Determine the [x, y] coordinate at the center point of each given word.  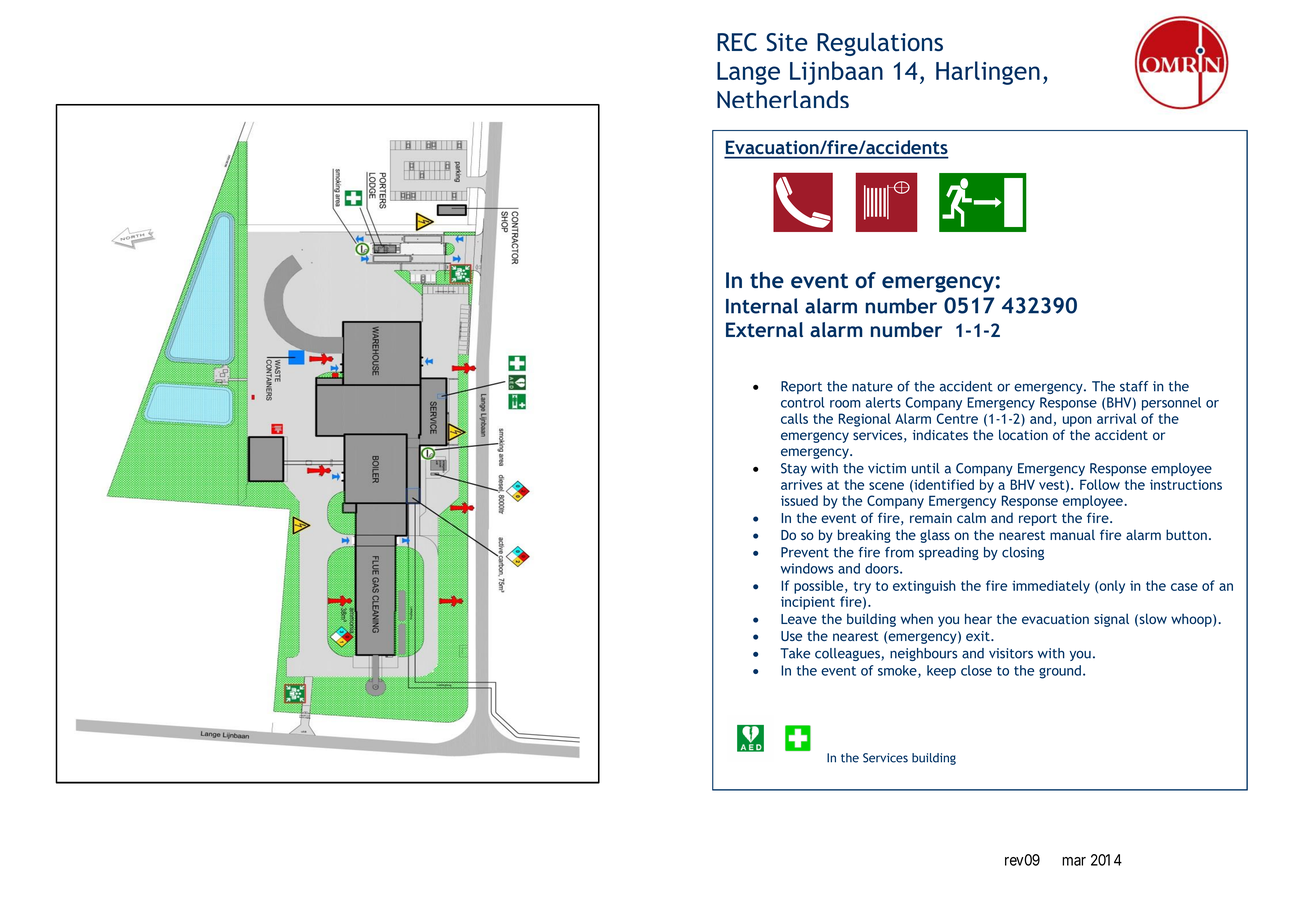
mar [1074, 861]
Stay [794, 469]
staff [1134, 386]
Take [795, 653]
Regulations [880, 44]
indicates [940, 435]
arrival [1117, 418]
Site [787, 42]
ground [1061, 672]
